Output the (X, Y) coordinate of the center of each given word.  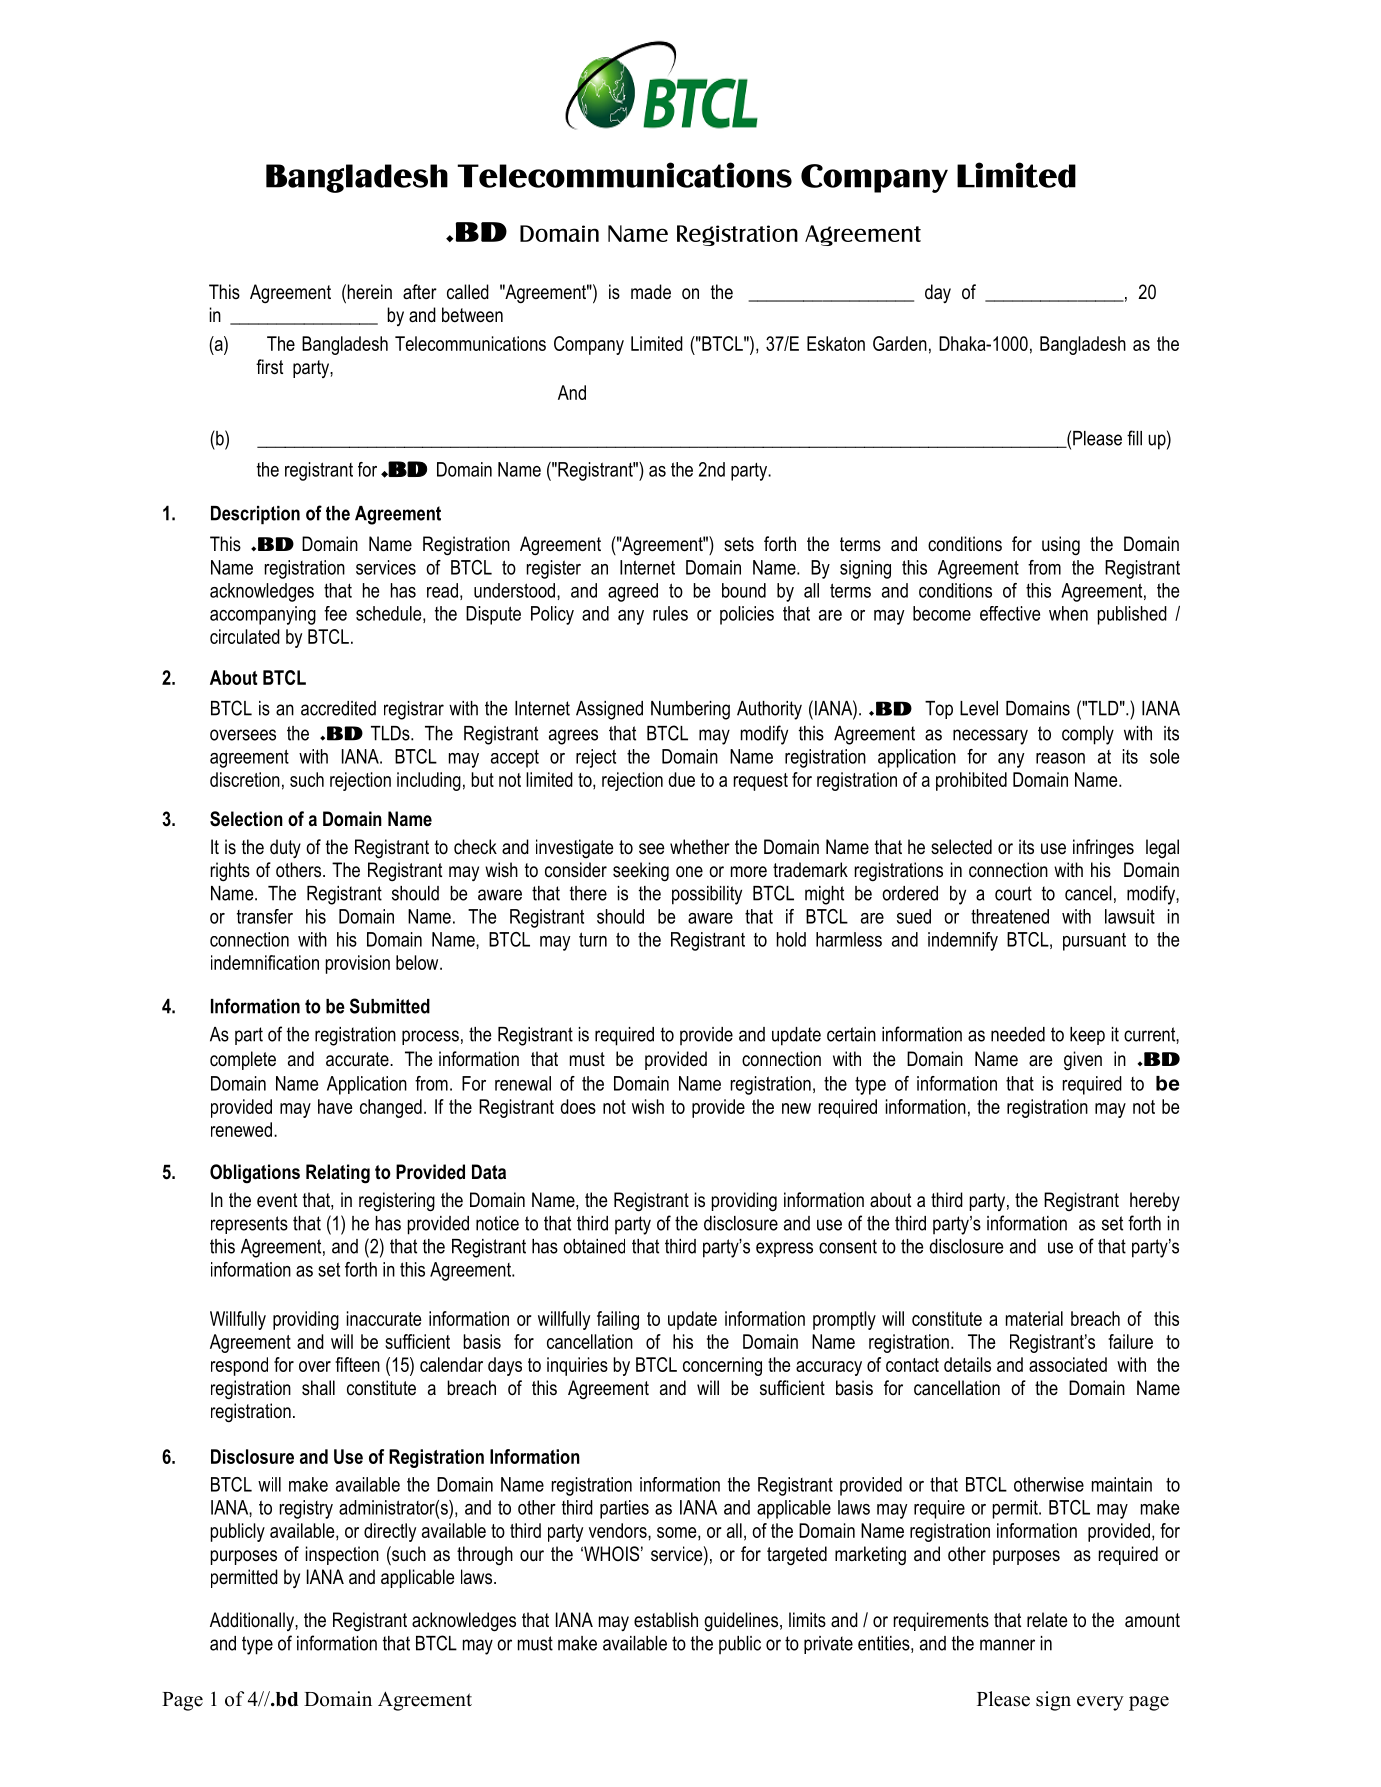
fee (335, 613)
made (651, 292)
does (578, 1106)
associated (1068, 1364)
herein (368, 293)
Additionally (253, 1621)
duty (285, 848)
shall (318, 1388)
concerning (722, 1366)
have (335, 1106)
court (1013, 893)
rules (670, 613)
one (689, 872)
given (1083, 1061)
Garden (900, 343)
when (1068, 613)
